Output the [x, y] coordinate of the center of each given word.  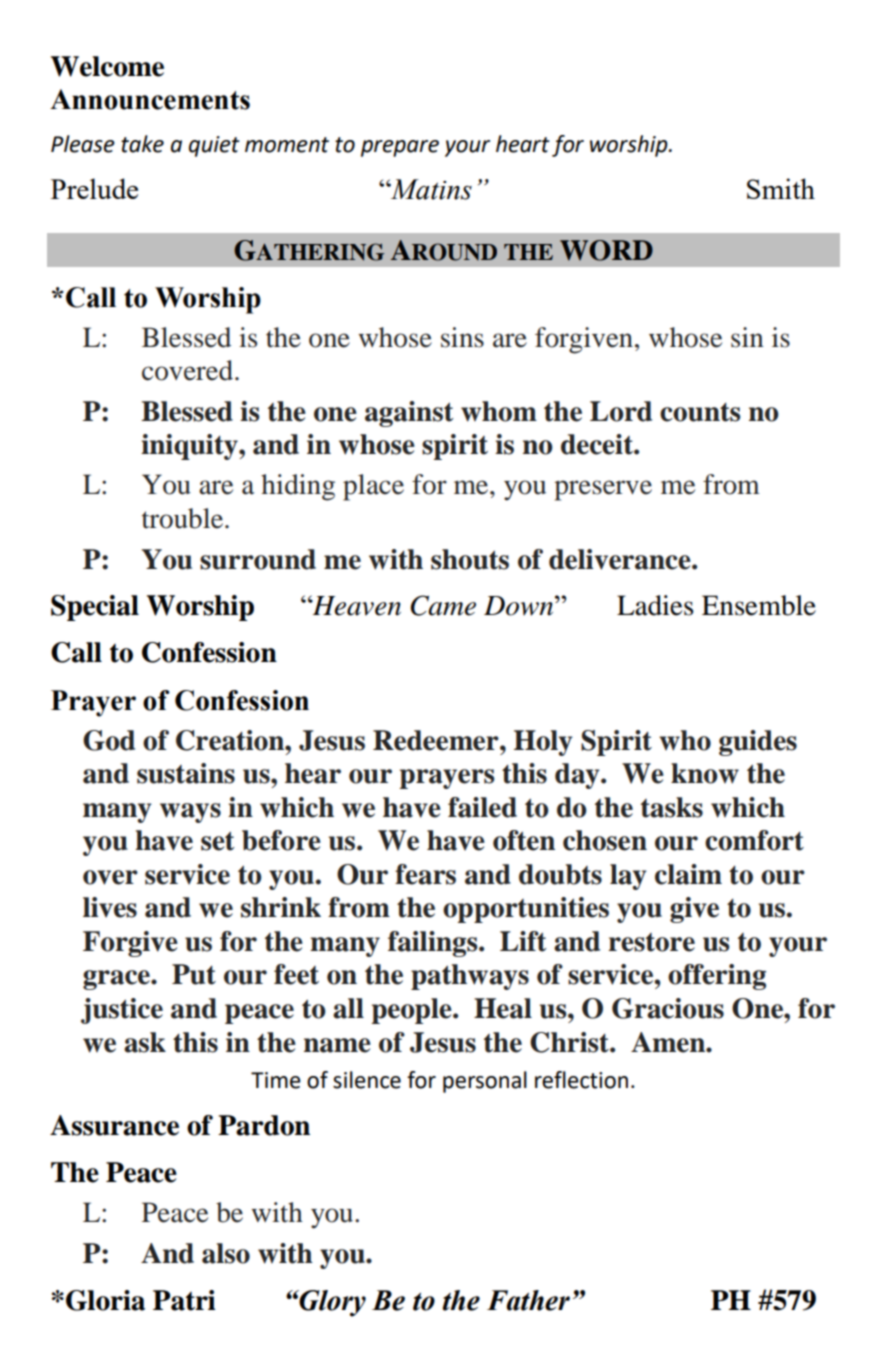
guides [758, 743]
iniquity [190, 447]
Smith [781, 188]
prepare [400, 148]
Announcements [150, 99]
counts [700, 412]
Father [528, 1300]
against [409, 414]
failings [434, 944]
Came [443, 605]
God [109, 740]
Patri [184, 1300]
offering [717, 977]
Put [194, 974]
